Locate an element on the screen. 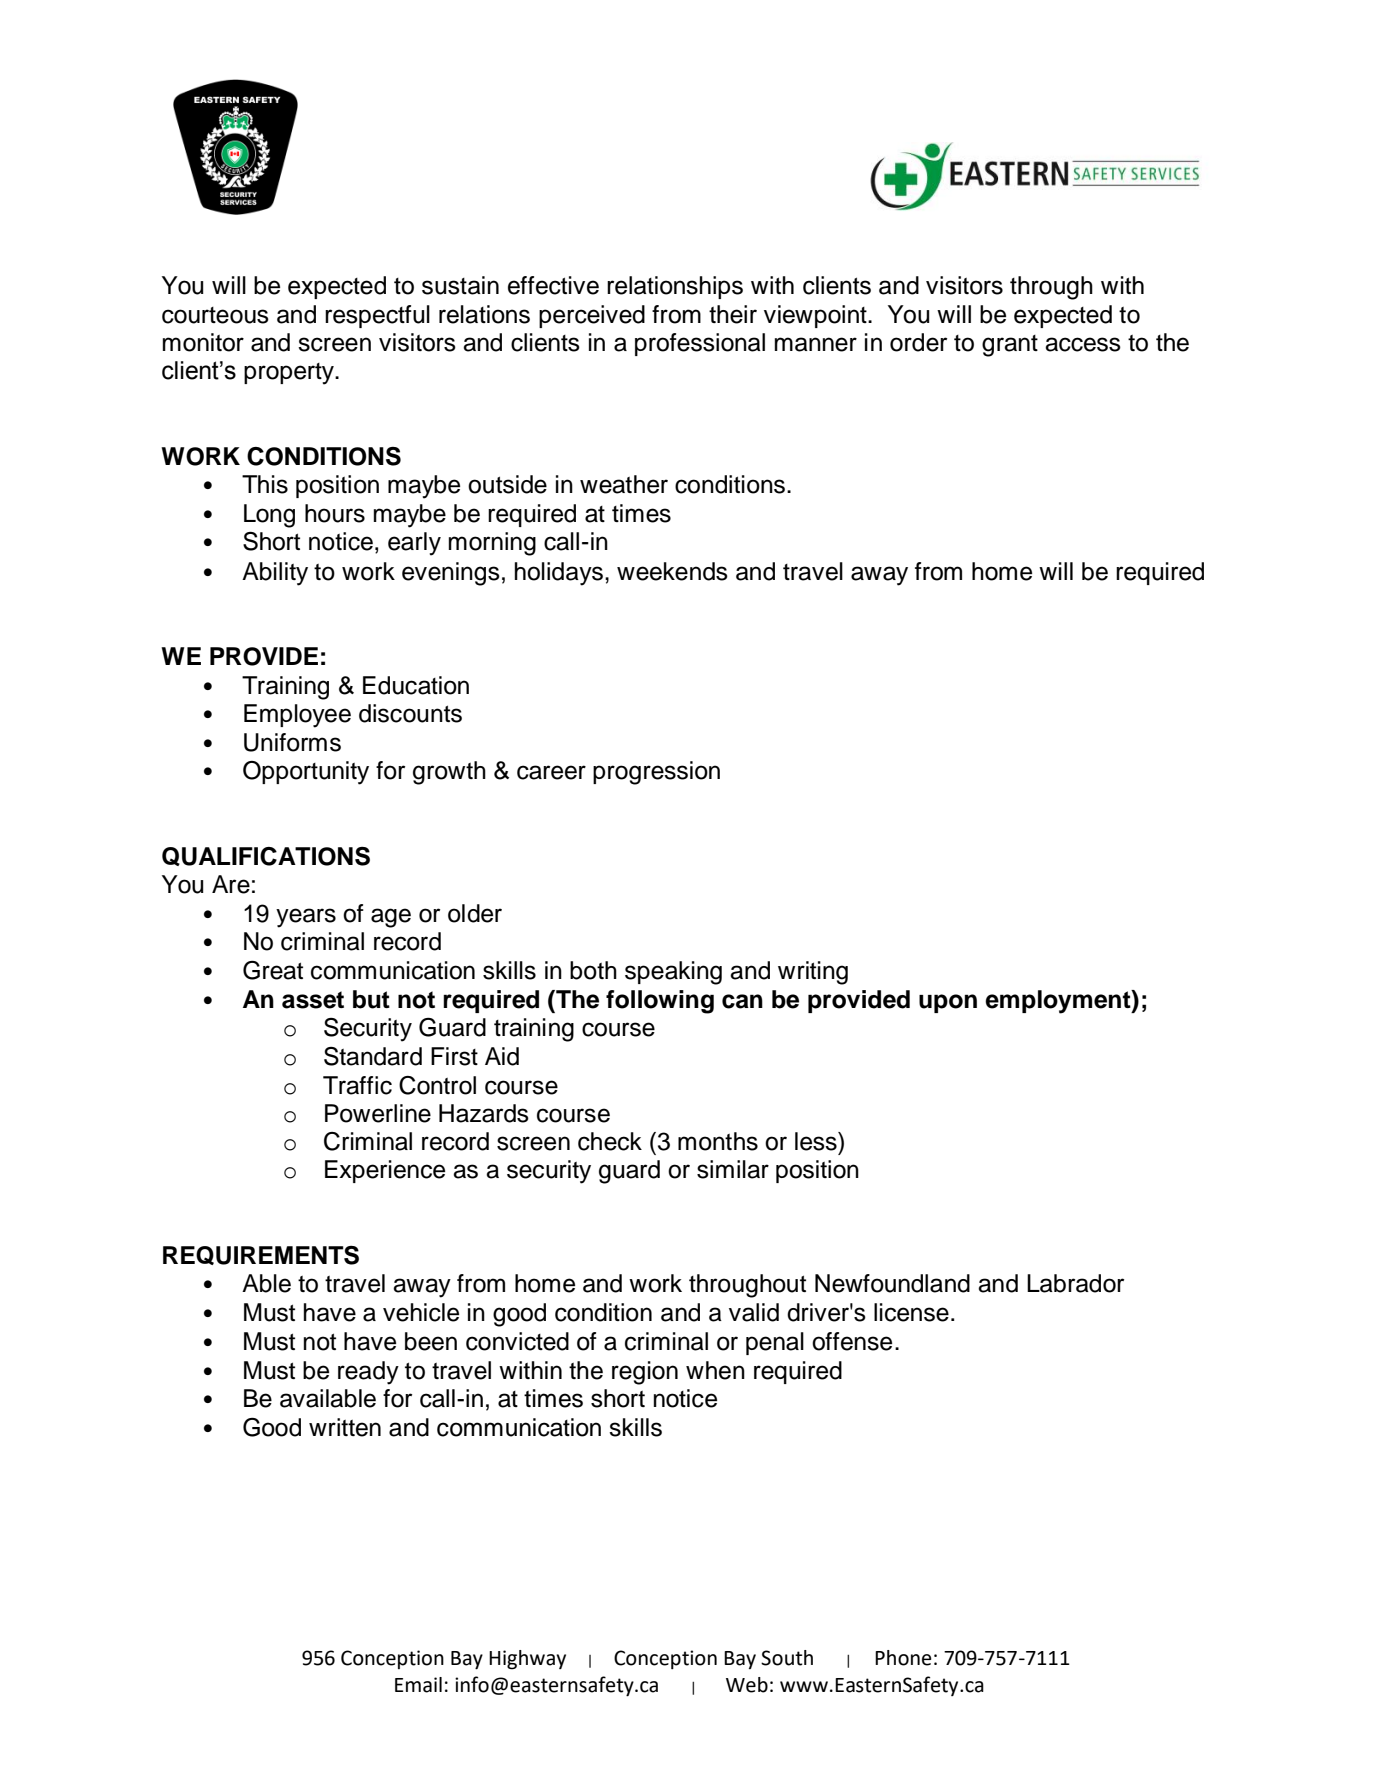 The width and height of the screenshot is (1373, 1777). Opportunity is located at coordinates (306, 773).
